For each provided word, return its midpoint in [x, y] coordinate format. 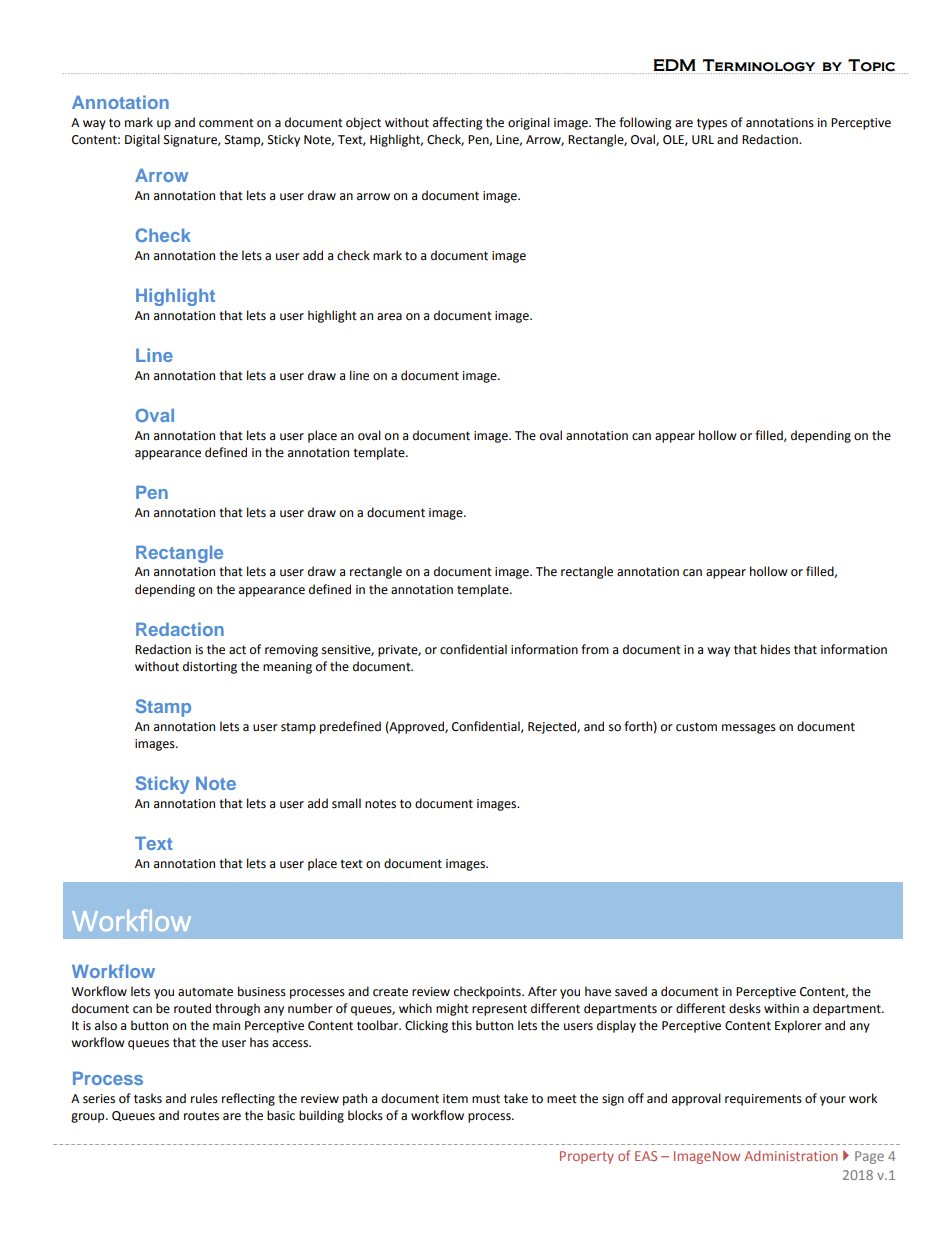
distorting [210, 667]
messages [749, 729]
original [529, 123]
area [389, 317]
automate [205, 992]
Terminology [760, 66]
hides [775, 649]
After [542, 991]
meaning [287, 668]
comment [226, 123]
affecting [458, 123]
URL [703, 140]
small [346, 803]
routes [201, 1116]
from [595, 649]
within [781, 1008]
